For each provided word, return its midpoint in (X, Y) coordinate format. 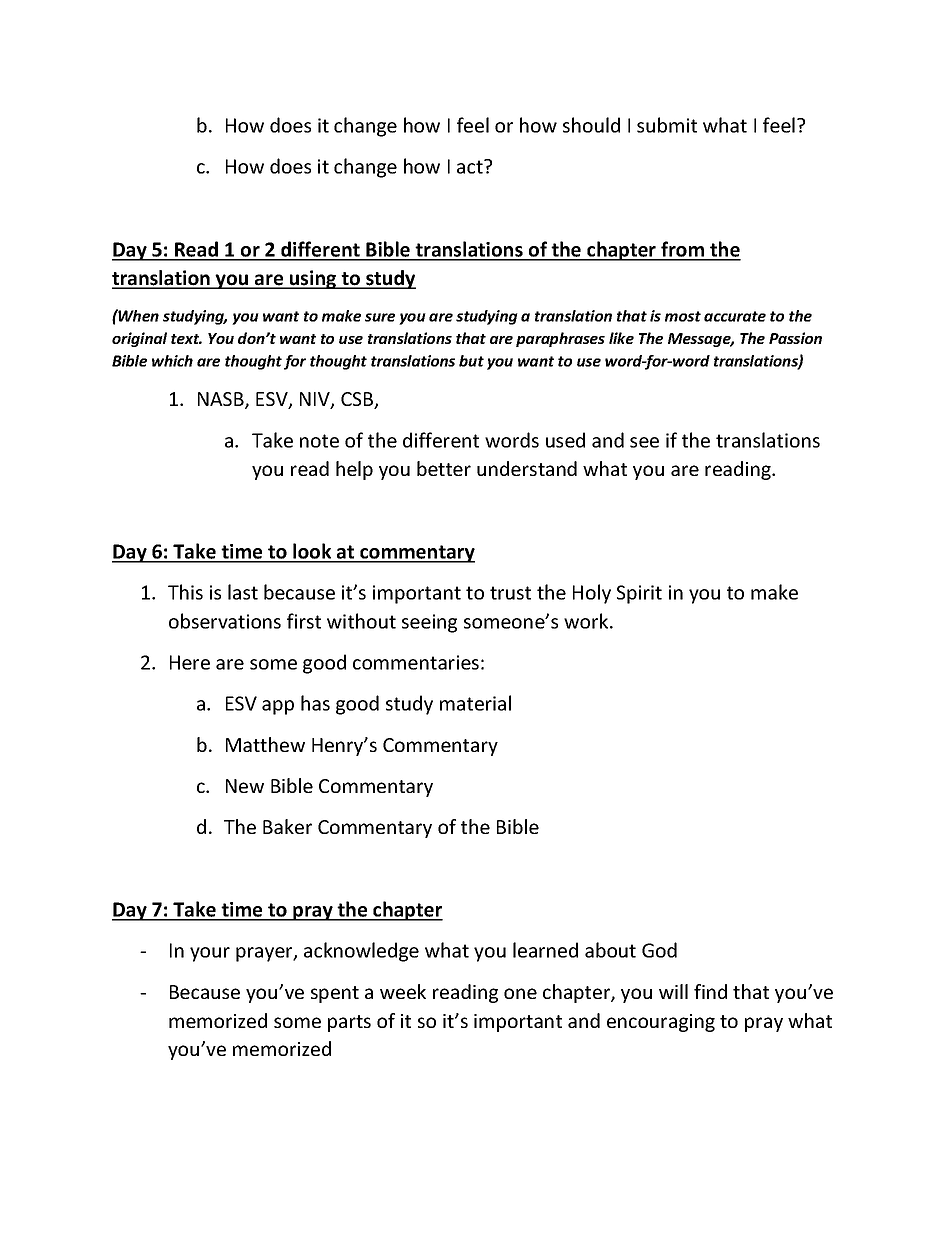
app (278, 707)
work (587, 621)
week (403, 991)
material (475, 703)
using (313, 279)
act (471, 166)
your (210, 954)
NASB (222, 400)
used (565, 440)
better (444, 468)
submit (667, 125)
